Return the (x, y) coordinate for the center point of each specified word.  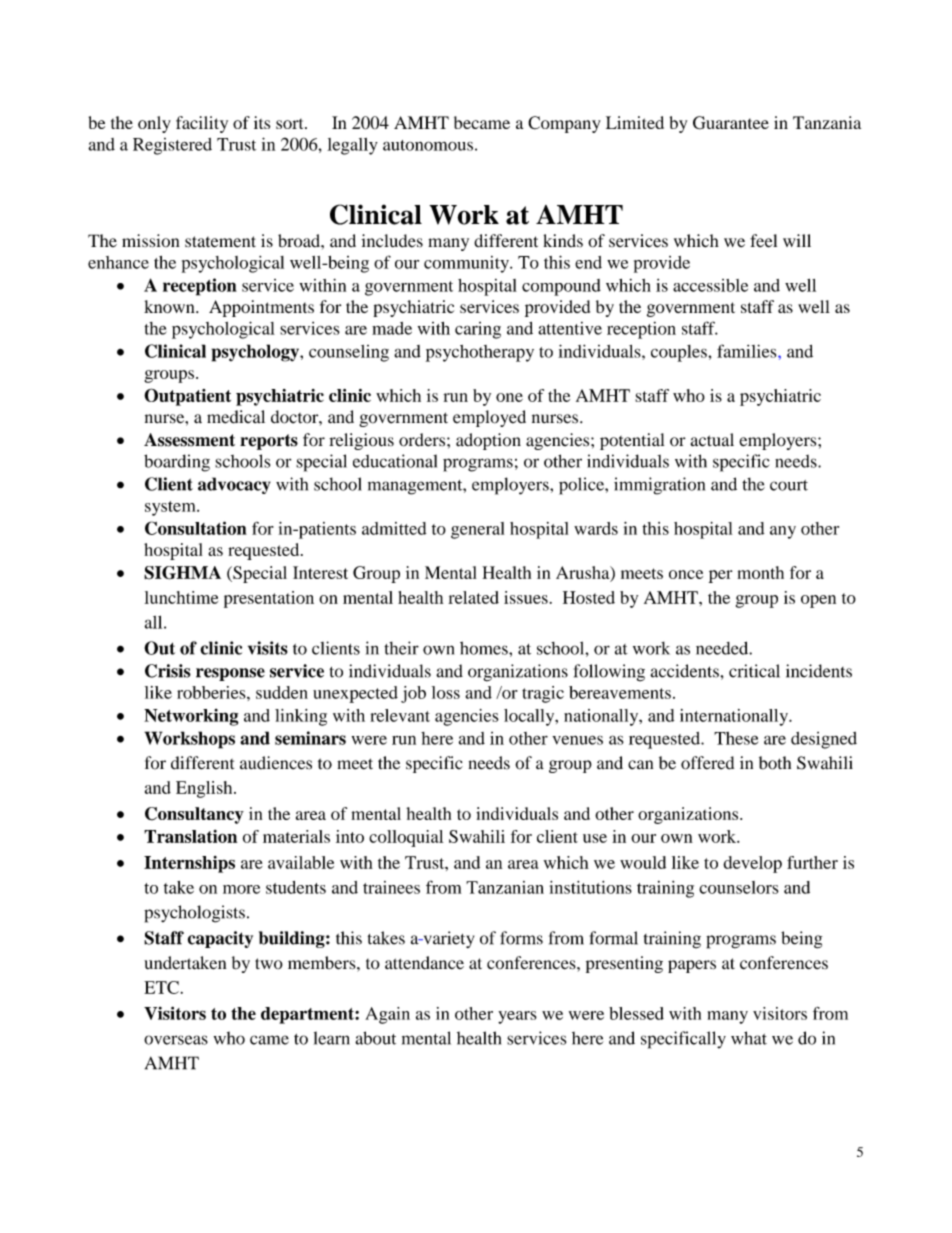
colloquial (406, 838)
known (170, 306)
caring (478, 330)
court (789, 485)
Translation (190, 836)
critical (754, 671)
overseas (176, 1040)
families (748, 351)
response (230, 674)
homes (485, 648)
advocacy (234, 485)
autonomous (428, 145)
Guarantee (731, 123)
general (477, 530)
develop (752, 864)
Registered (172, 146)
